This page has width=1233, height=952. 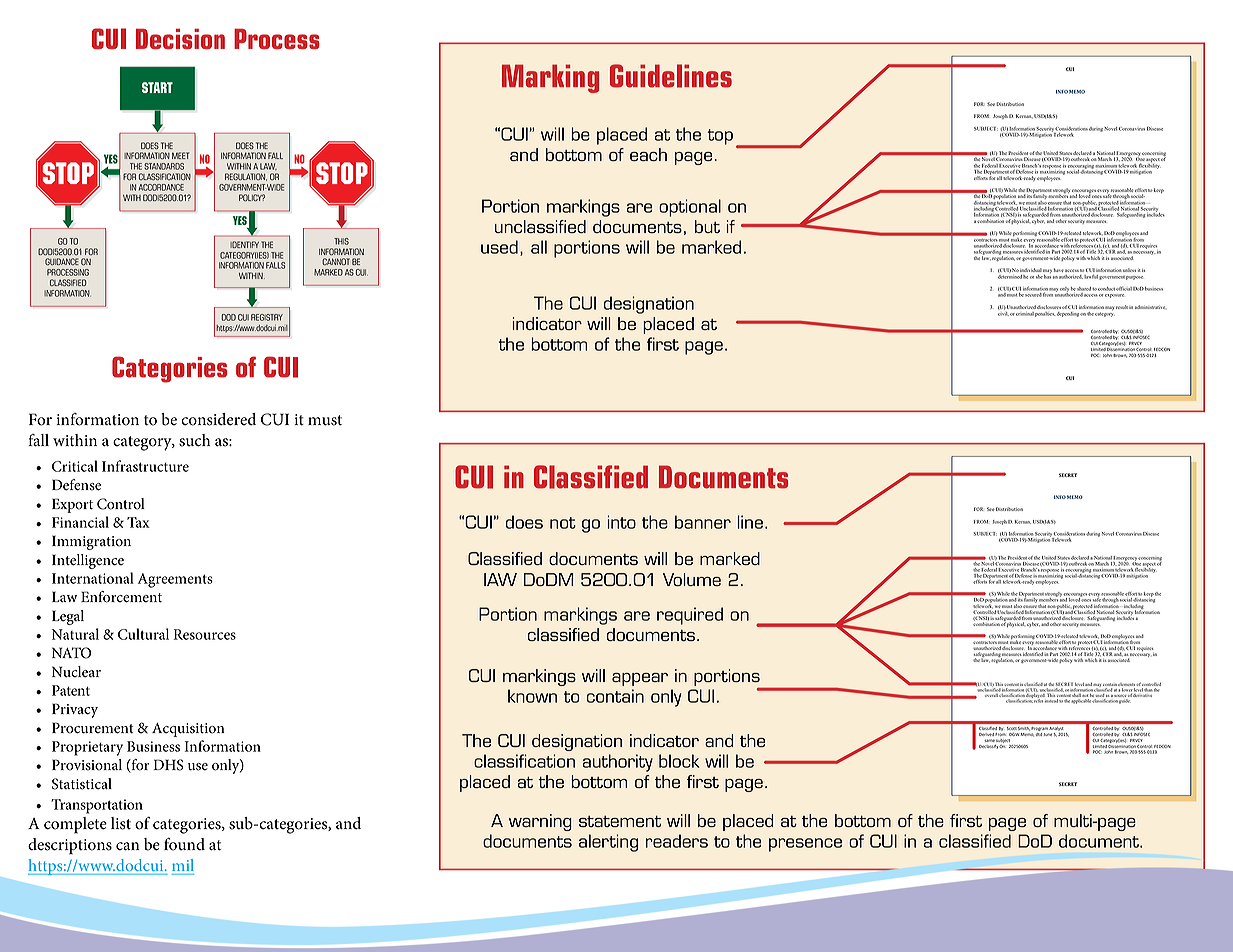 I want to click on Decision, so click(x=180, y=38).
